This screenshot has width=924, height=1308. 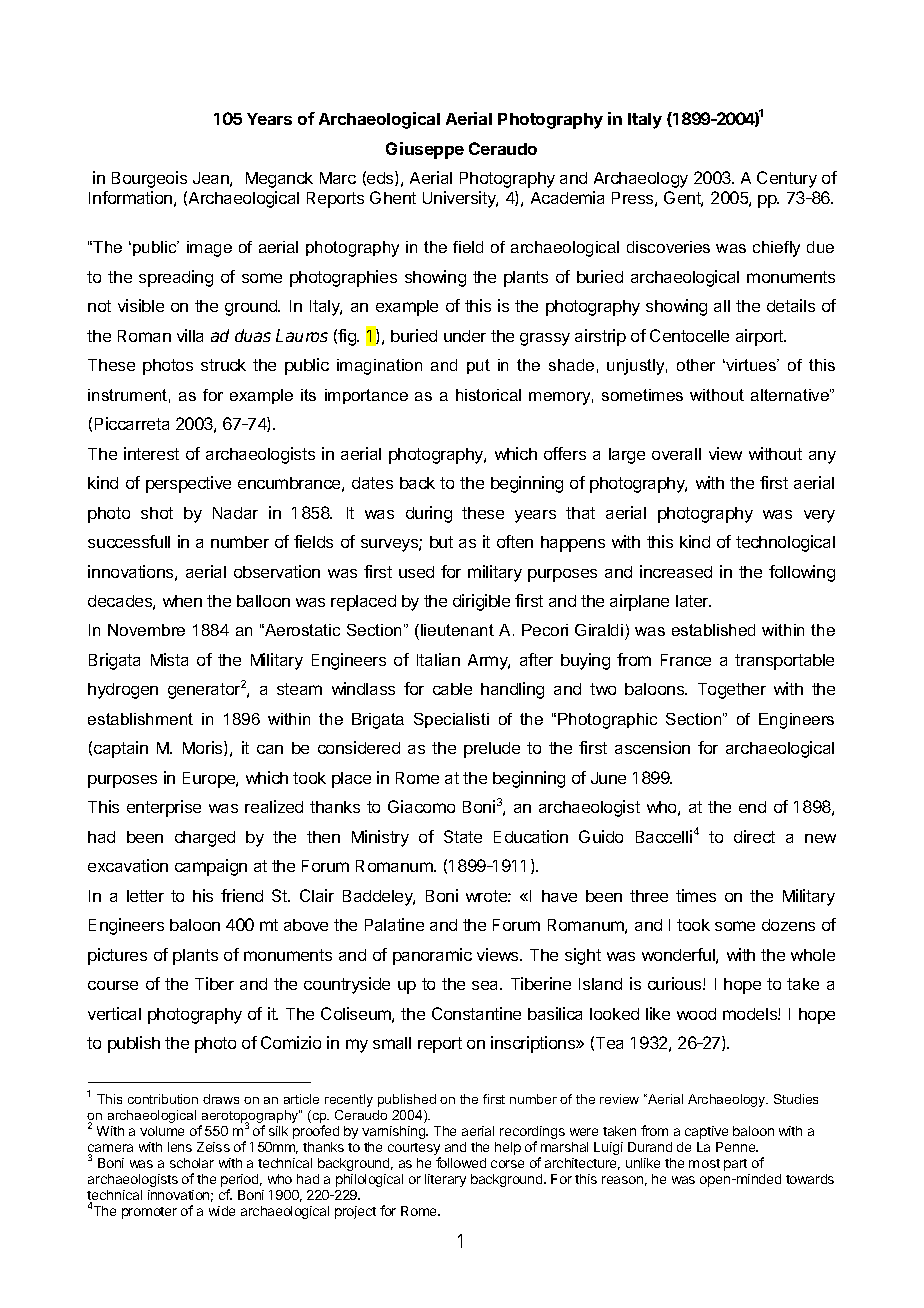 What do you see at coordinates (445, 1180) in the screenshot?
I see `literary` at bounding box center [445, 1180].
